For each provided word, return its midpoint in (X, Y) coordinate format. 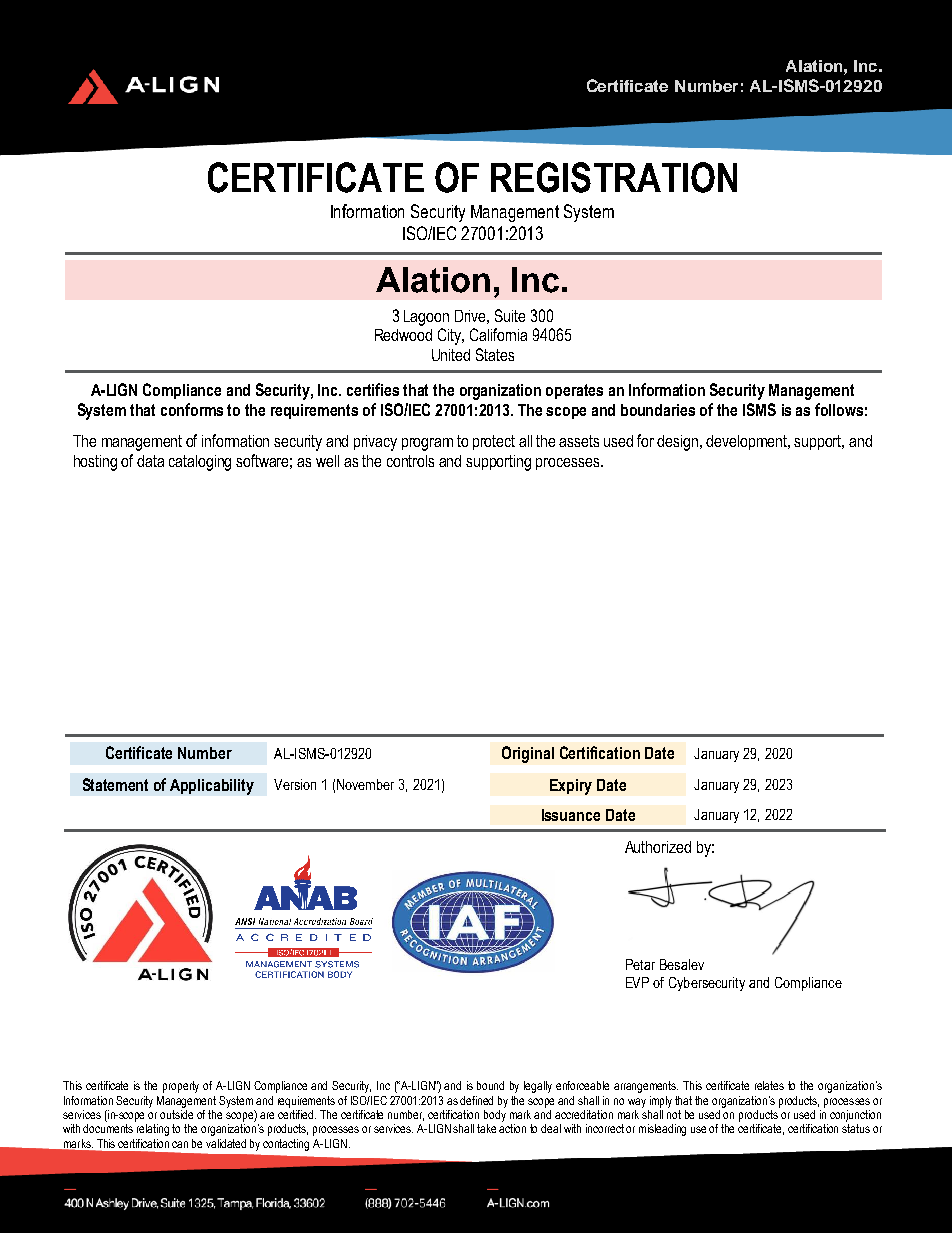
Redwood (403, 335)
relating (153, 1130)
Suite (510, 315)
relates (769, 1085)
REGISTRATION (614, 177)
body (495, 1116)
